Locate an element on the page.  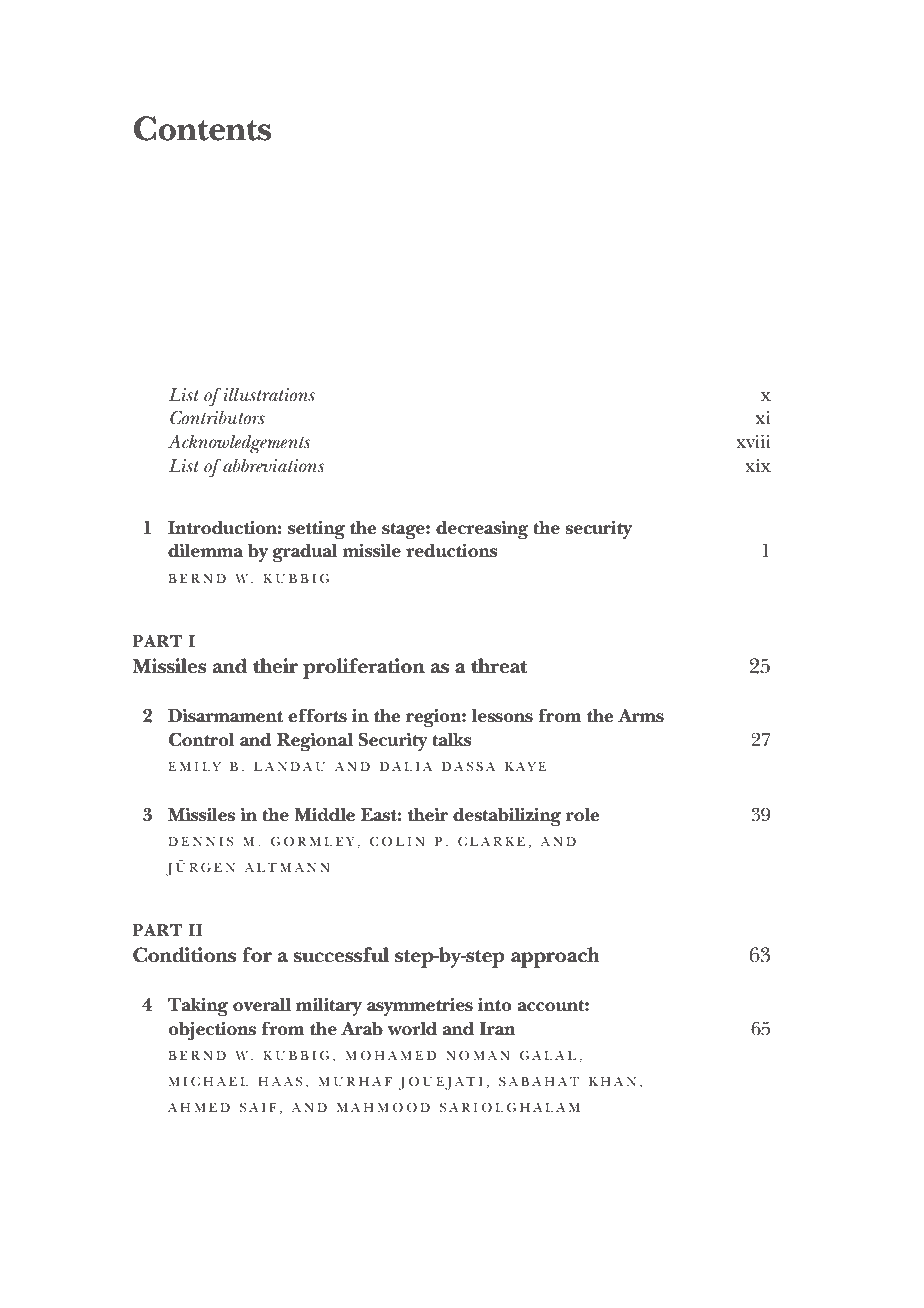
Contributors is located at coordinates (217, 418).
